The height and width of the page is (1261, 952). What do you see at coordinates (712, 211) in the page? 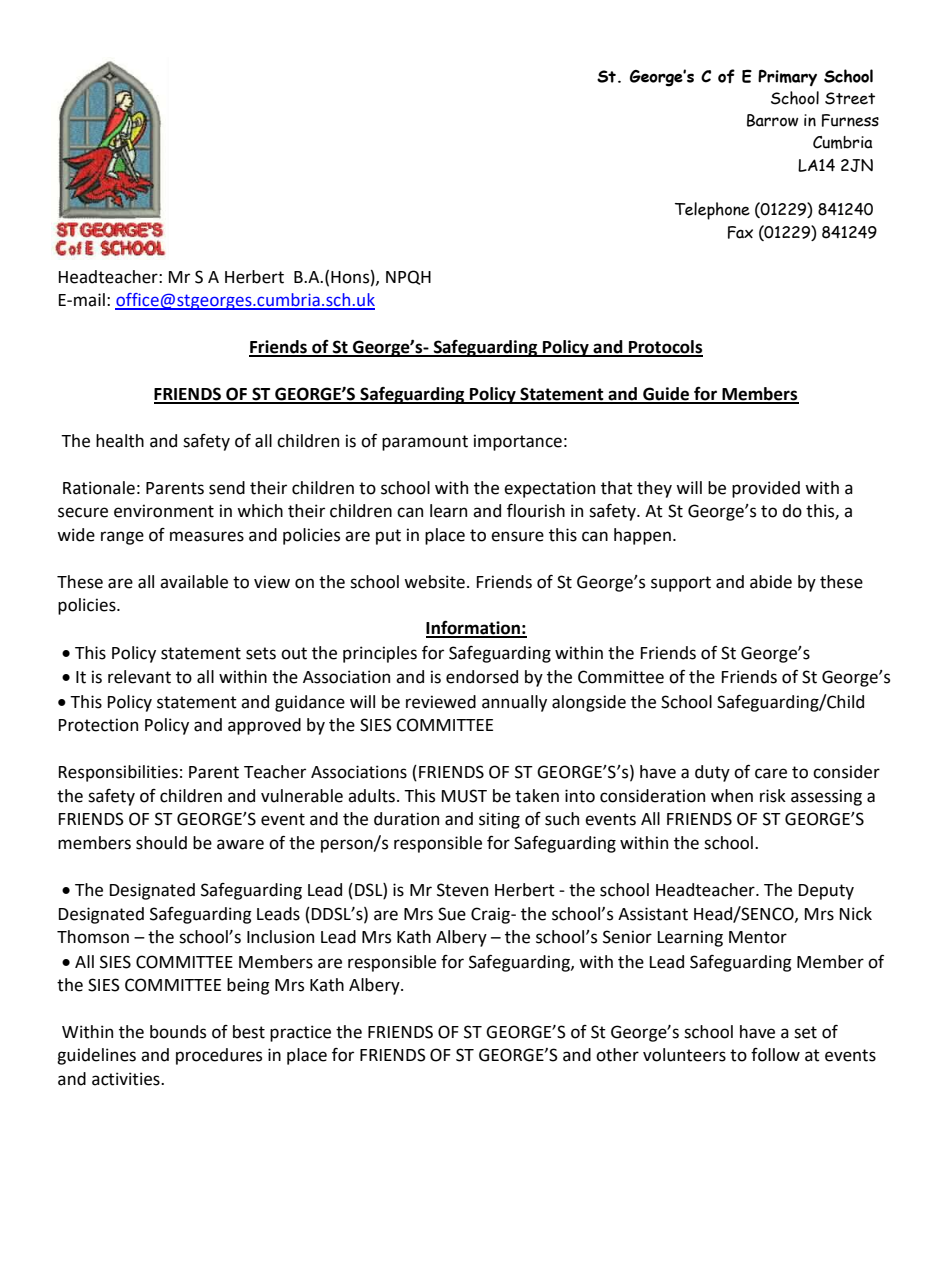
I see `Telephone` at bounding box center [712, 211].
